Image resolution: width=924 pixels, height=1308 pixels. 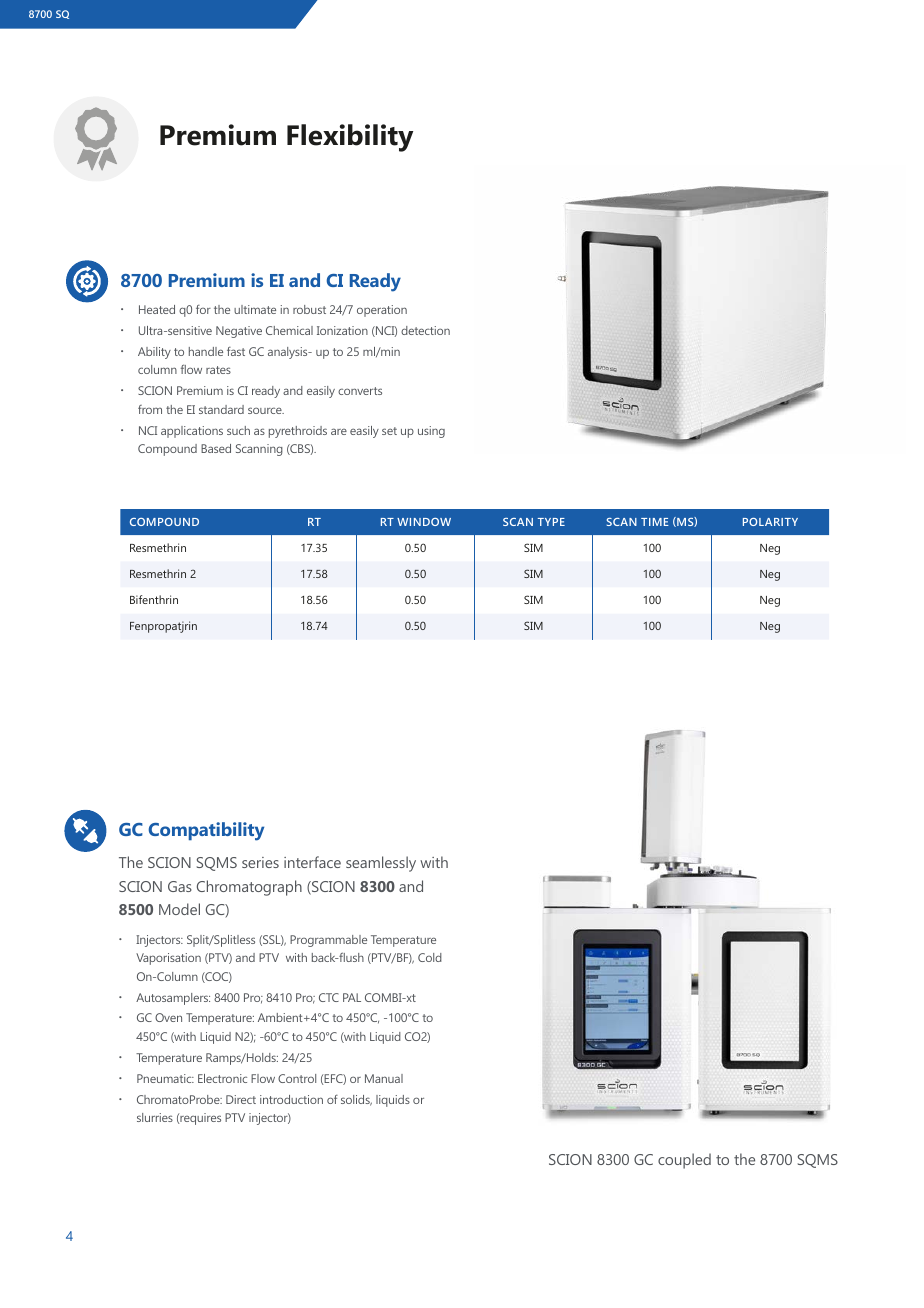 What do you see at coordinates (249, 888) in the screenshot?
I see `Chromatograph` at bounding box center [249, 888].
